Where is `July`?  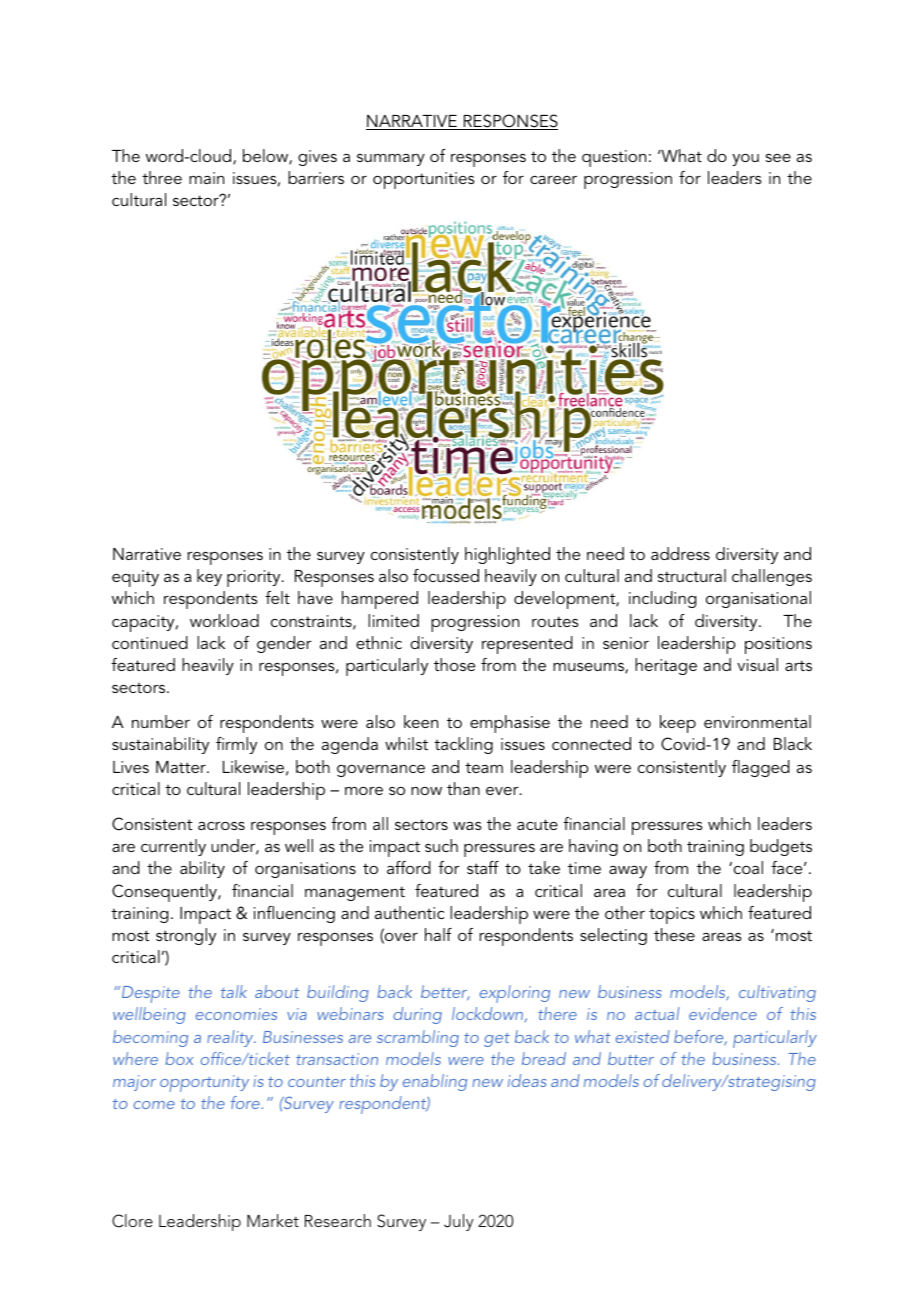
July is located at coordinates (459, 1222).
